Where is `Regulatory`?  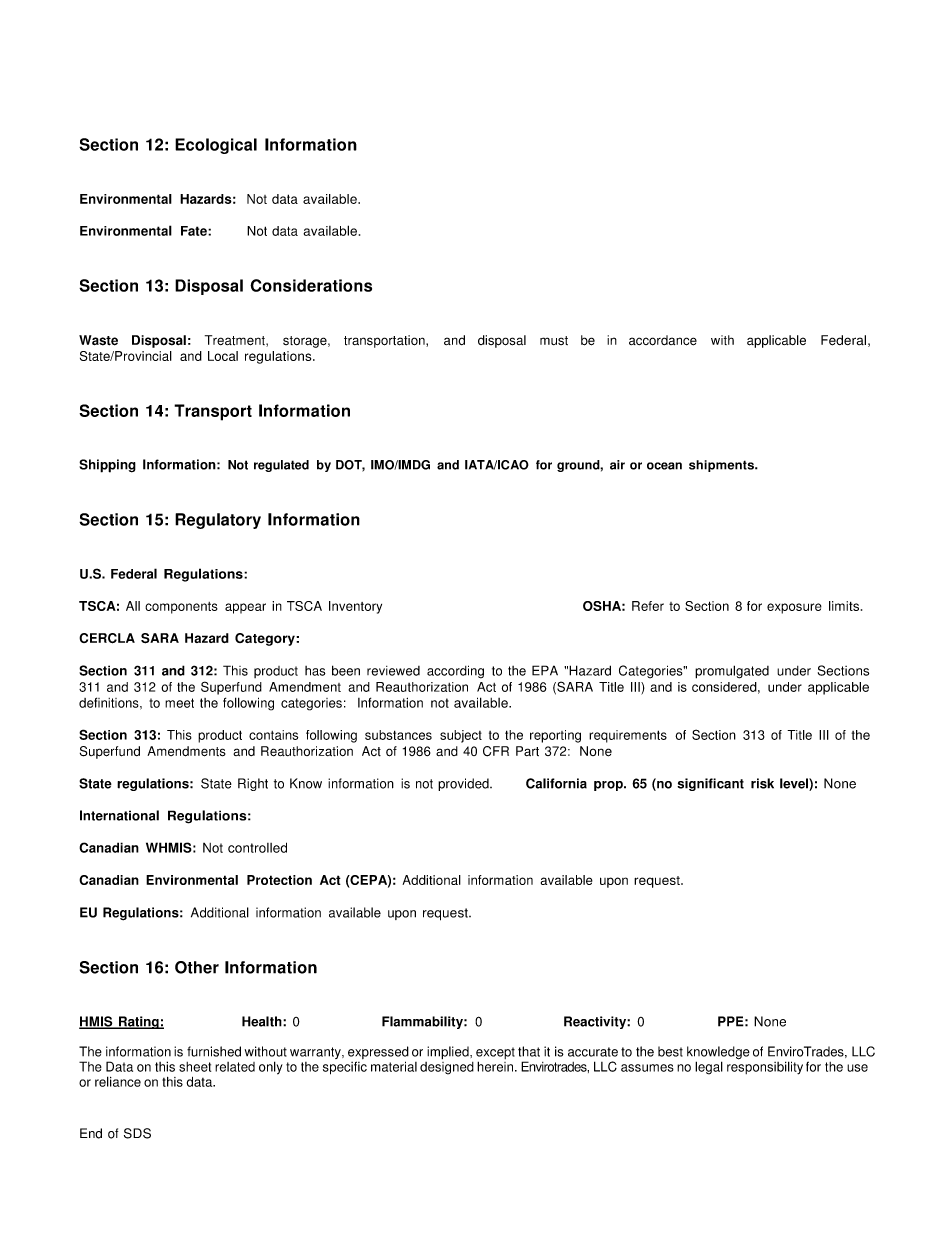 Regulatory is located at coordinates (218, 521).
